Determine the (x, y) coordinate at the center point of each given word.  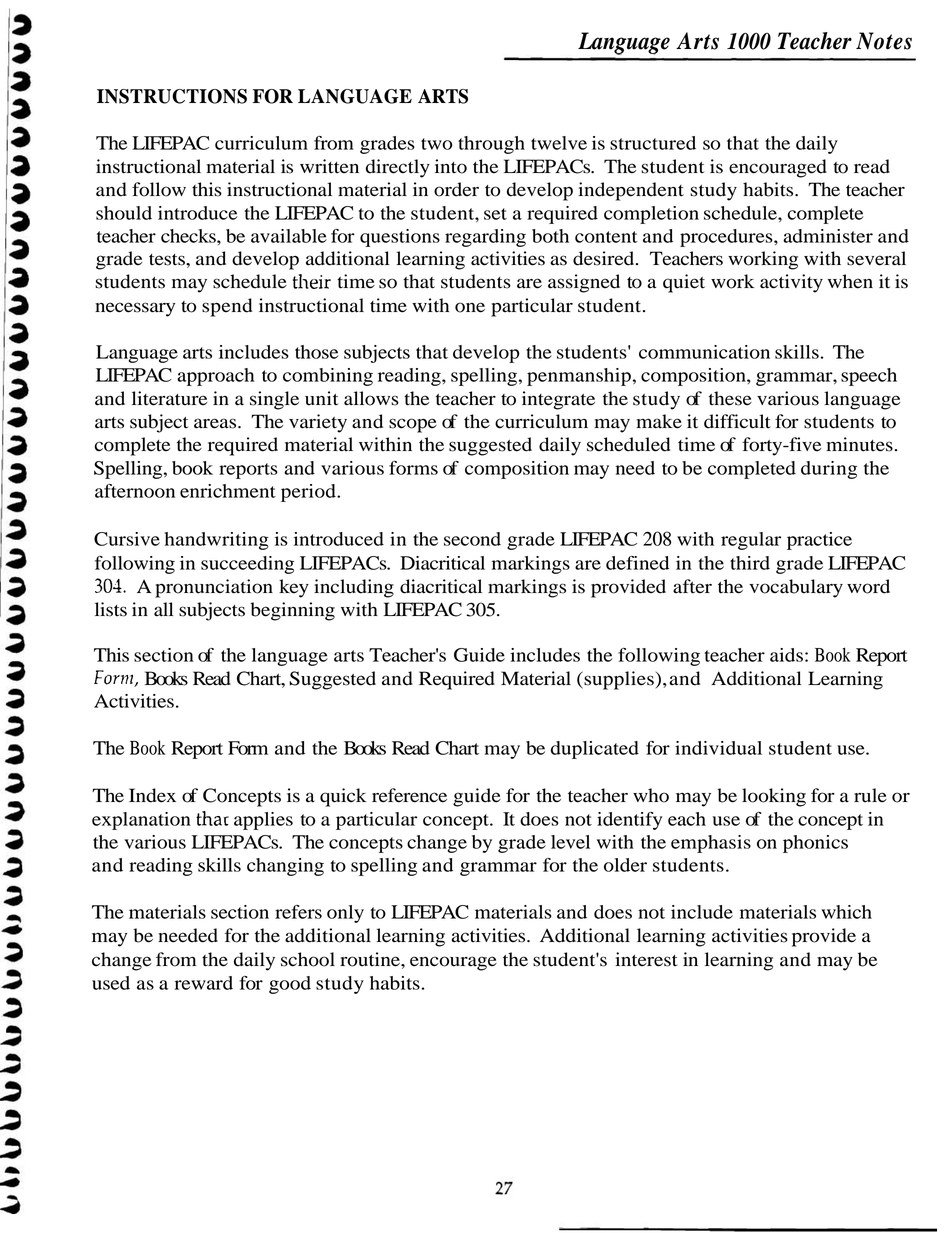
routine (371, 959)
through (491, 145)
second (472, 539)
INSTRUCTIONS (172, 96)
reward (203, 983)
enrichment (228, 491)
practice (819, 541)
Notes (884, 41)
